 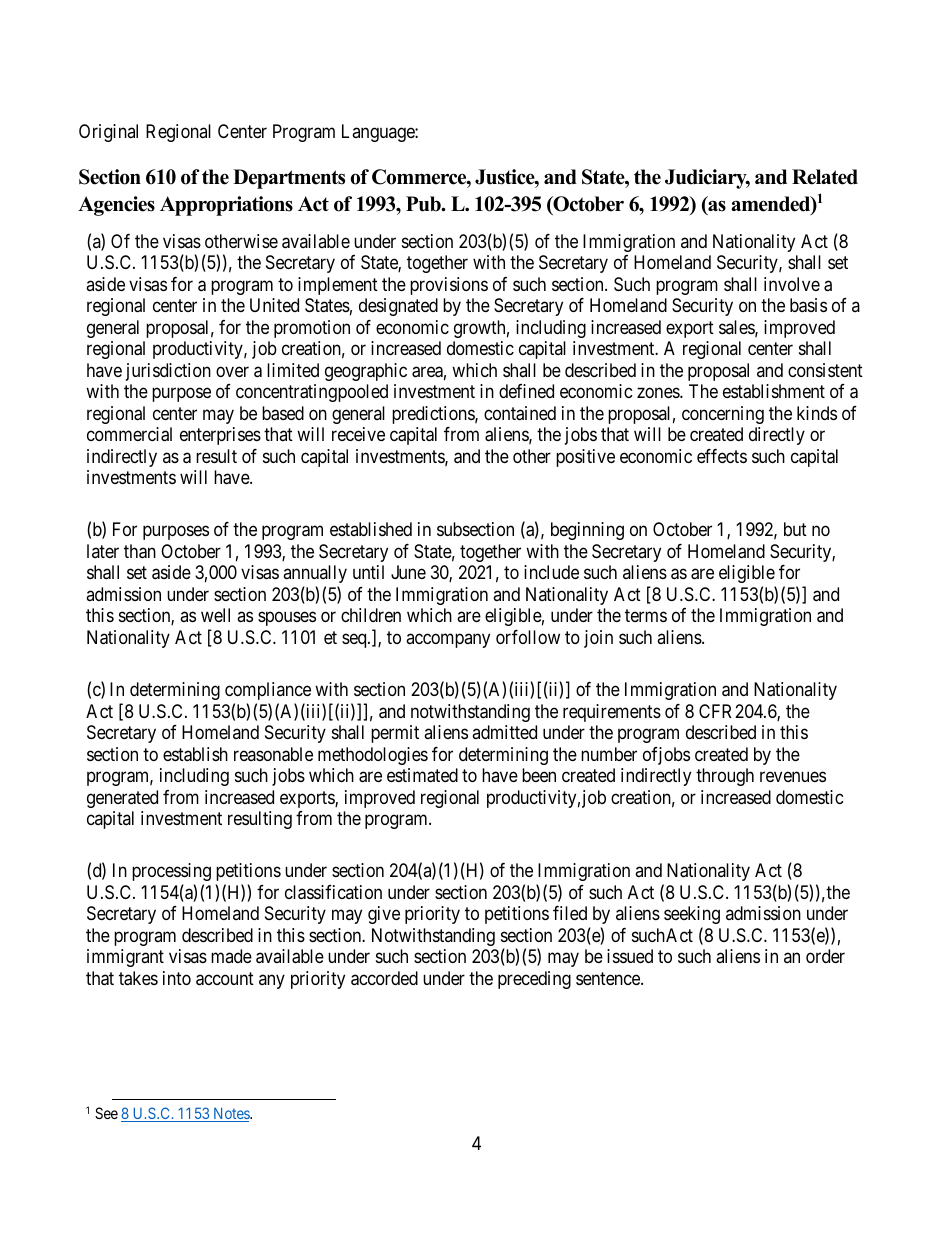 What do you see at coordinates (215, 615) in the screenshot?
I see `well` at bounding box center [215, 615].
